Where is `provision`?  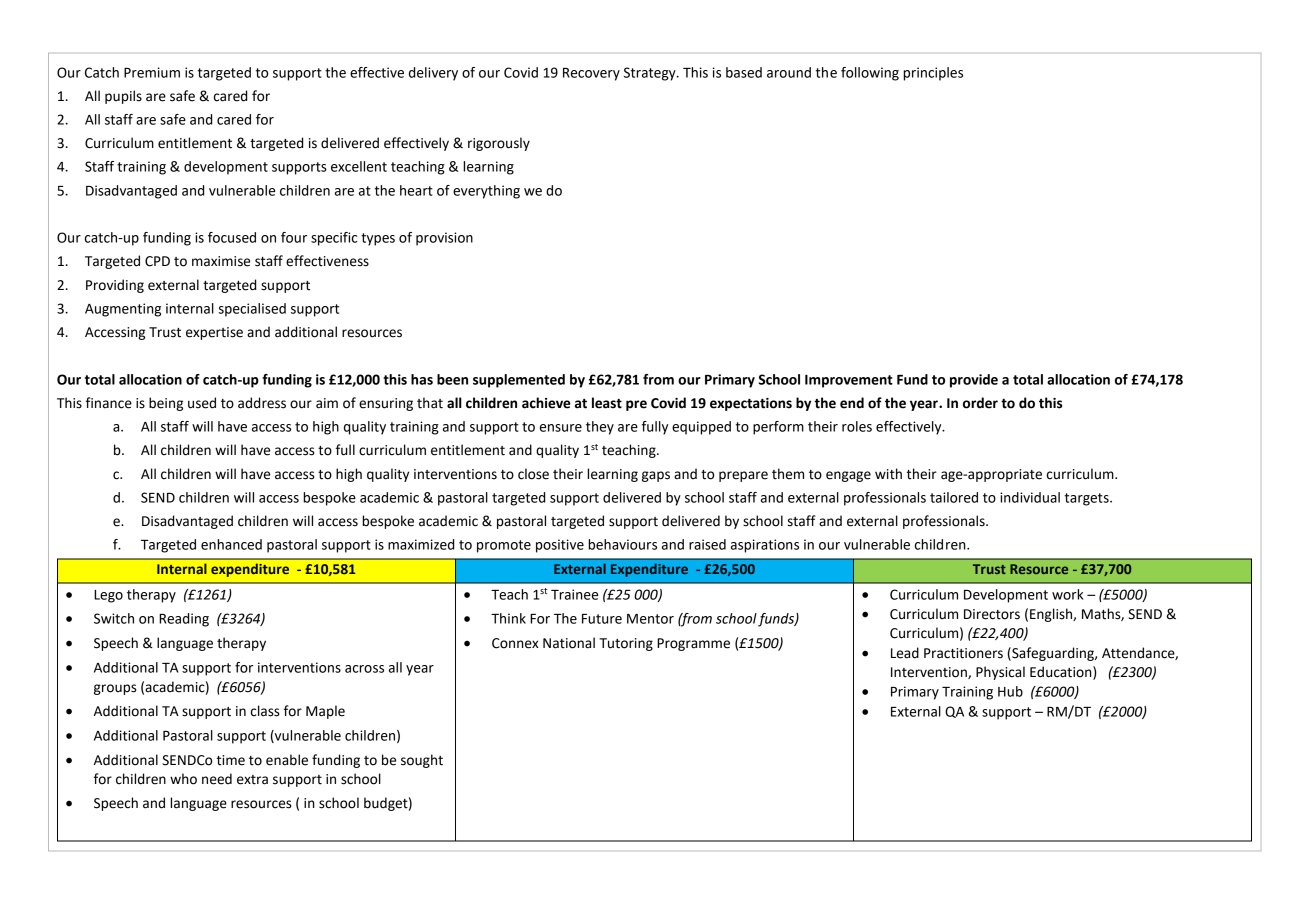 provision is located at coordinates (444, 239).
